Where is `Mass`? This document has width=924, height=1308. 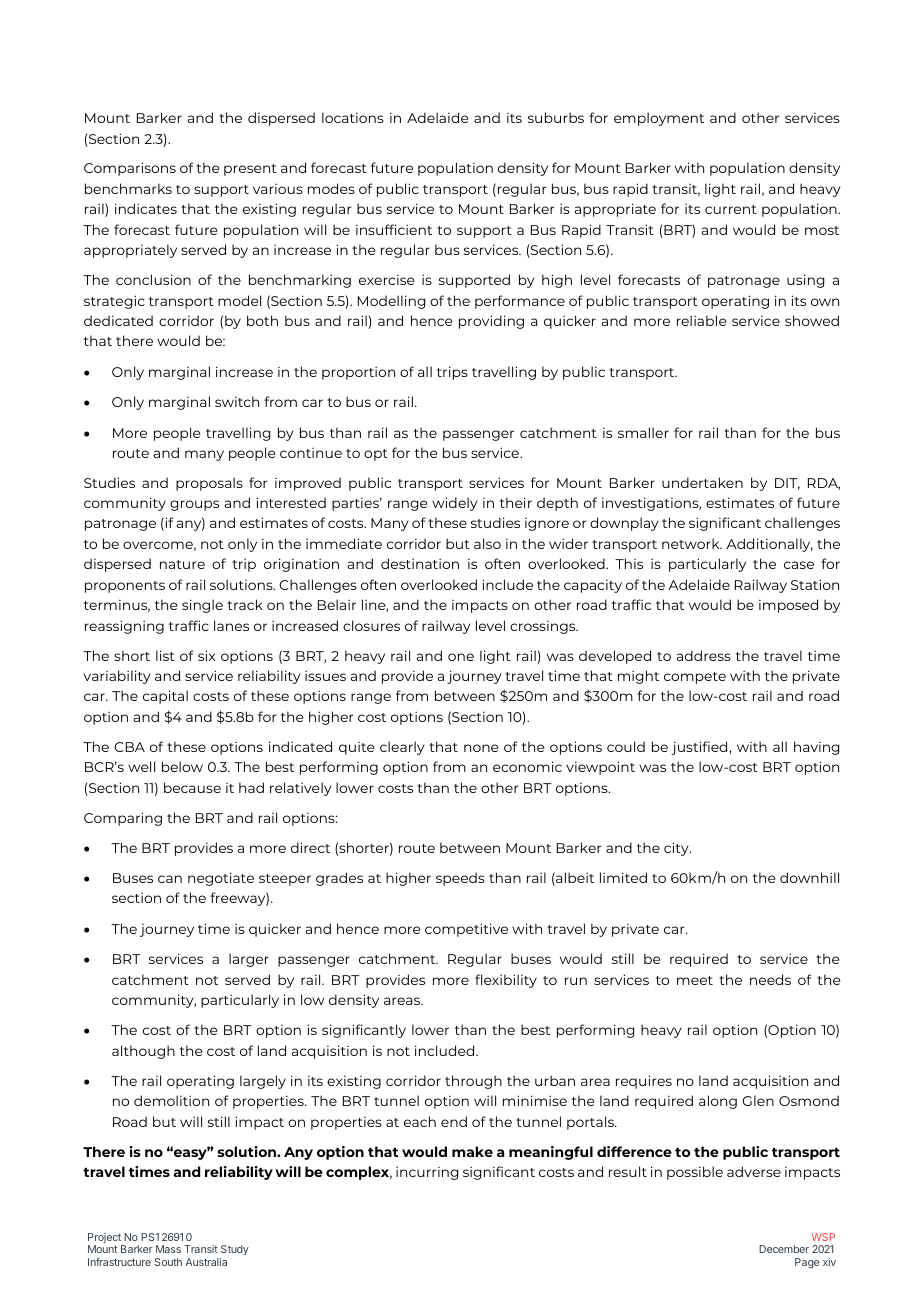
Mass is located at coordinates (168, 1249).
